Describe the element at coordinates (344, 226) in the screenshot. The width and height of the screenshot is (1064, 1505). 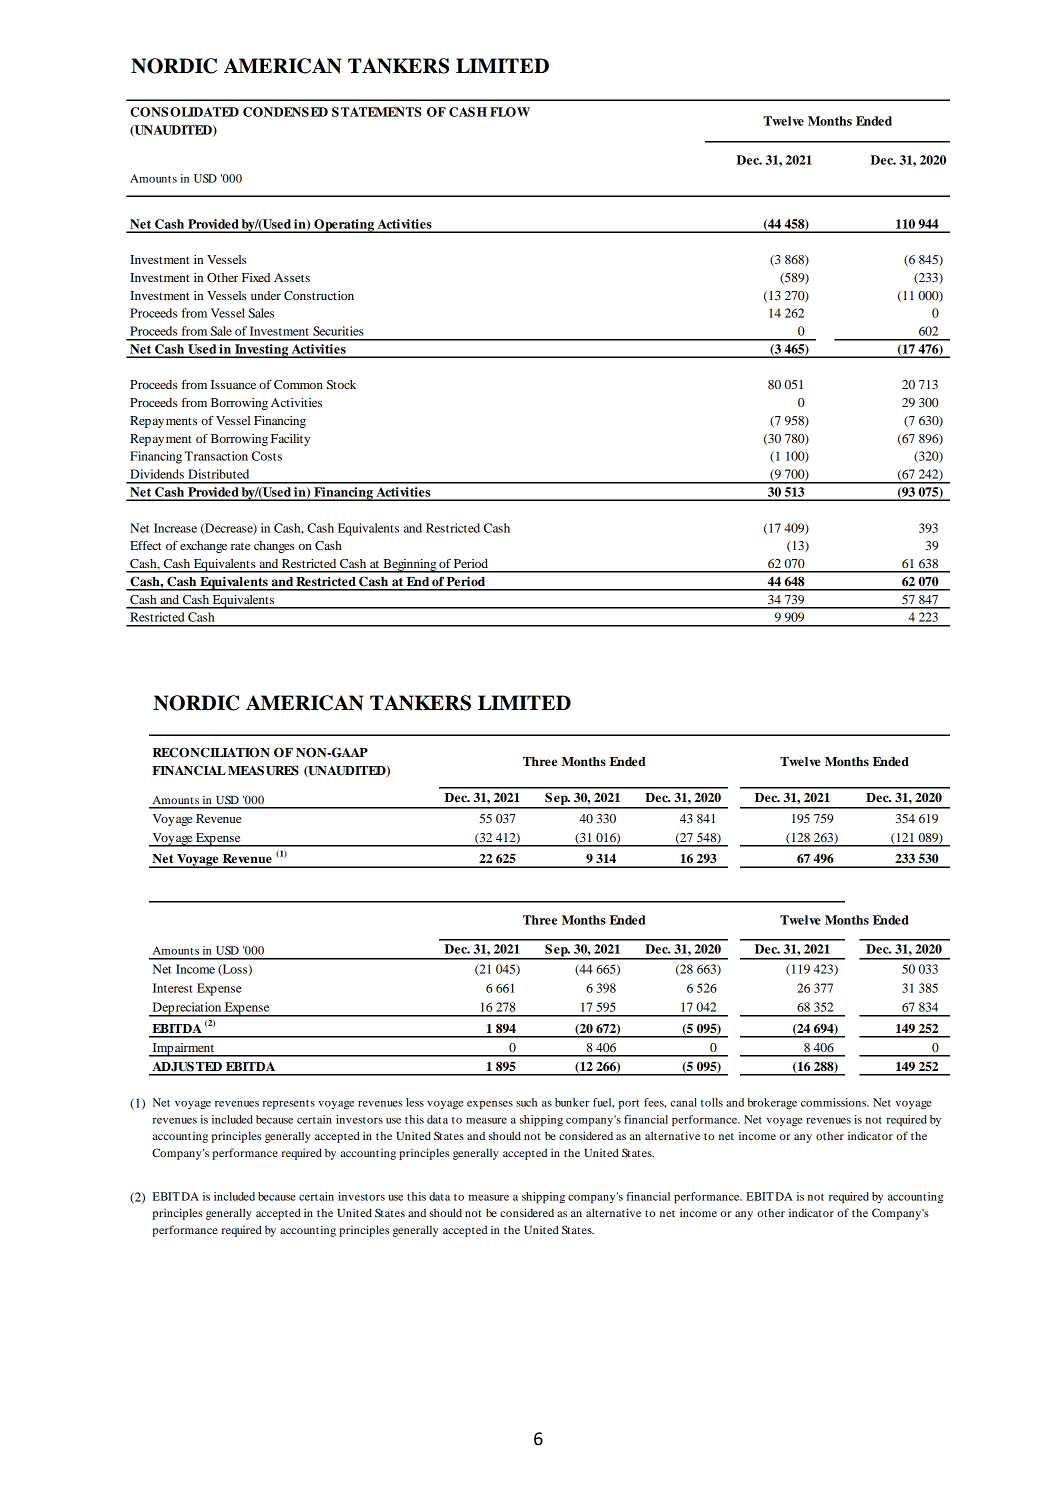
I see `Operating` at that location.
